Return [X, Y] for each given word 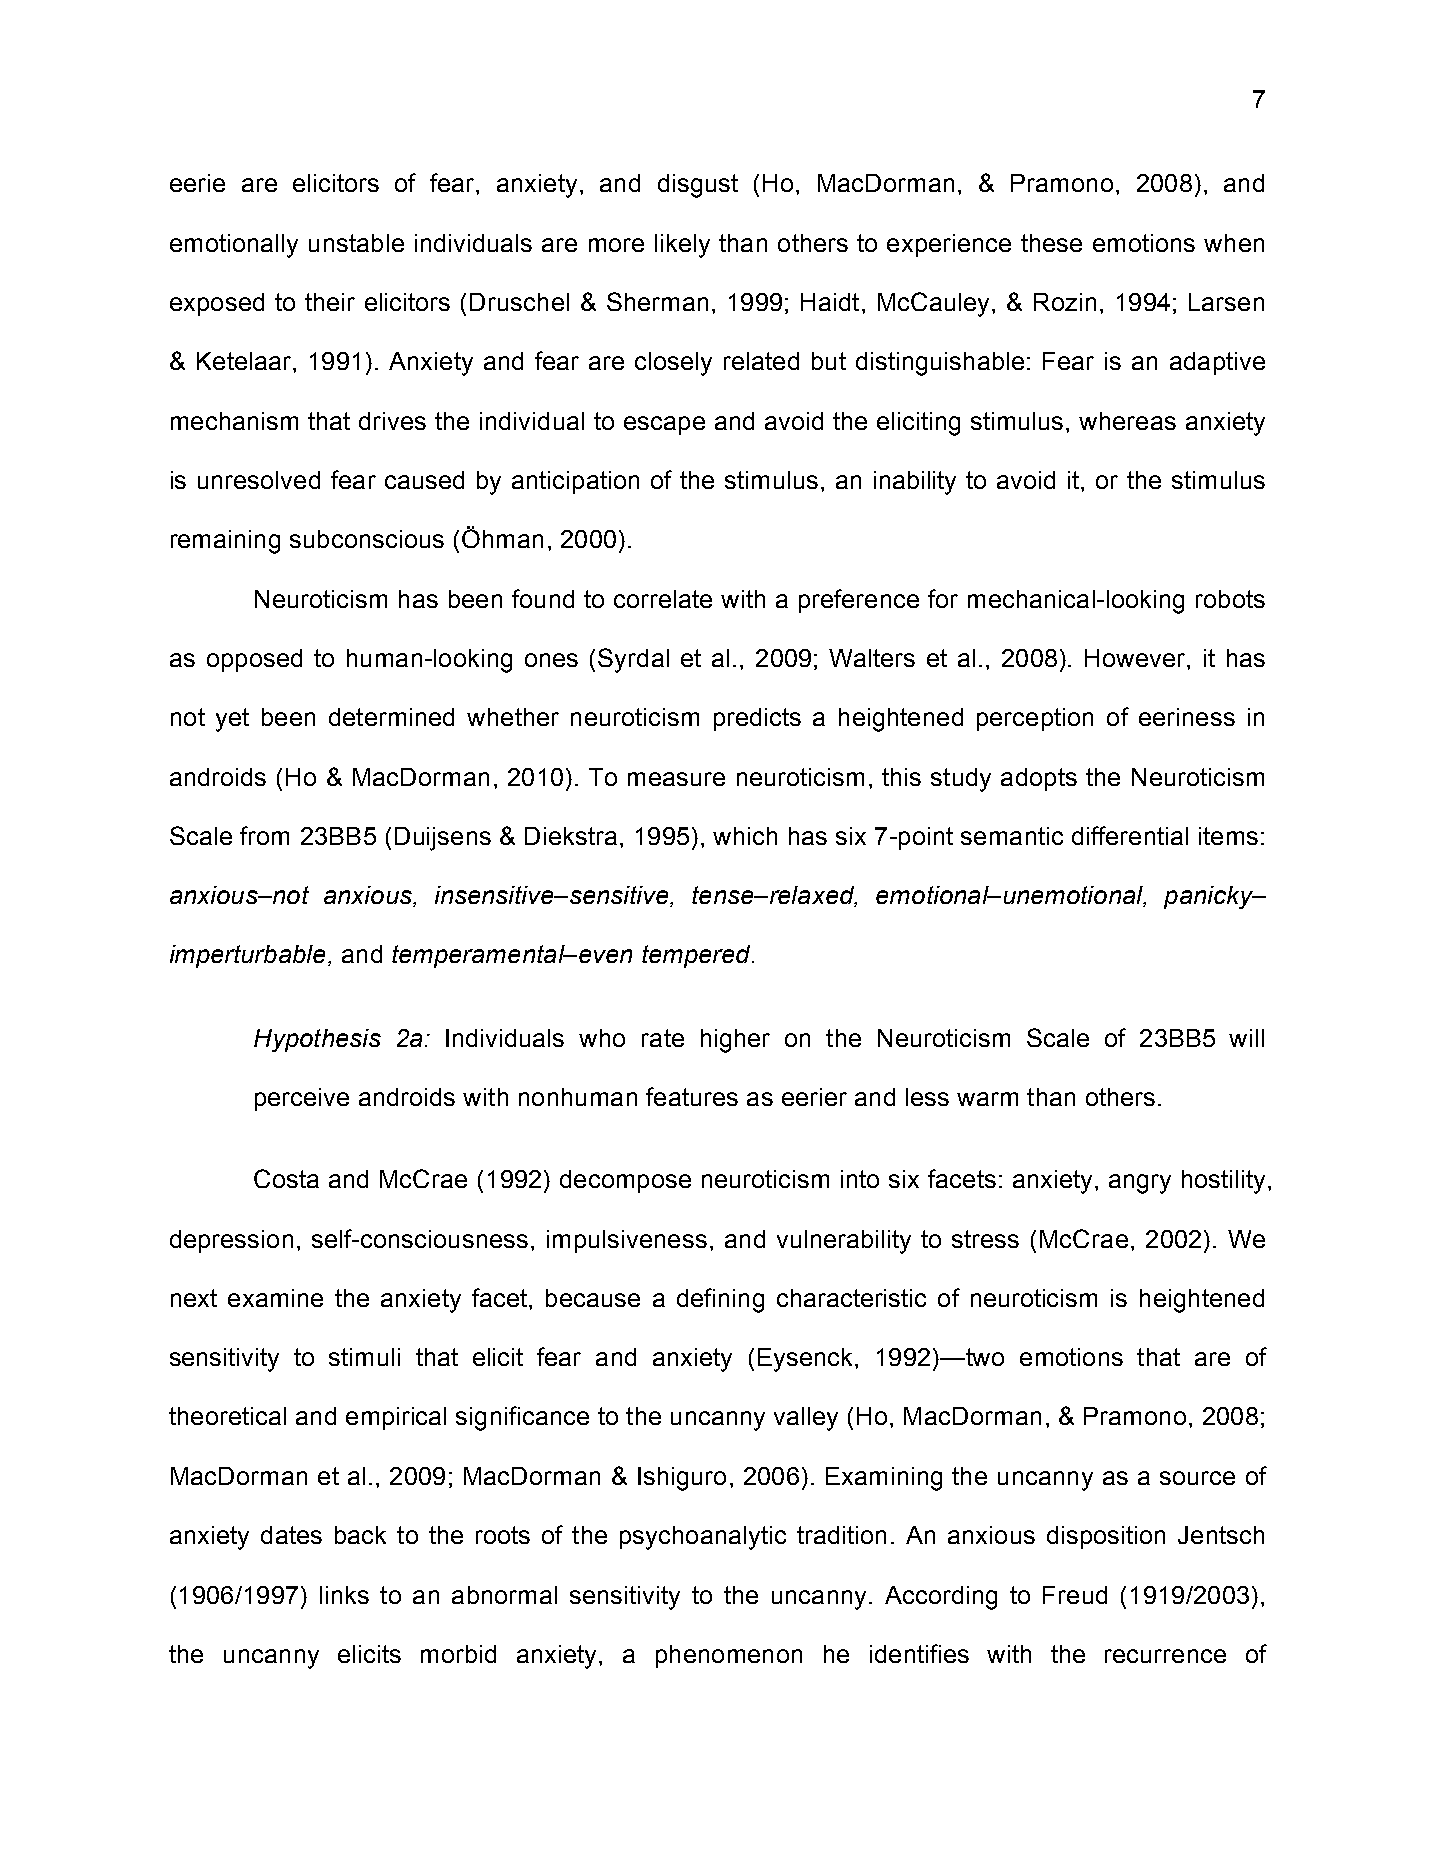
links [344, 1595]
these [1051, 243]
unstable [356, 243]
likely [682, 246]
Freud [1075, 1595]
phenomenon [729, 1656]
